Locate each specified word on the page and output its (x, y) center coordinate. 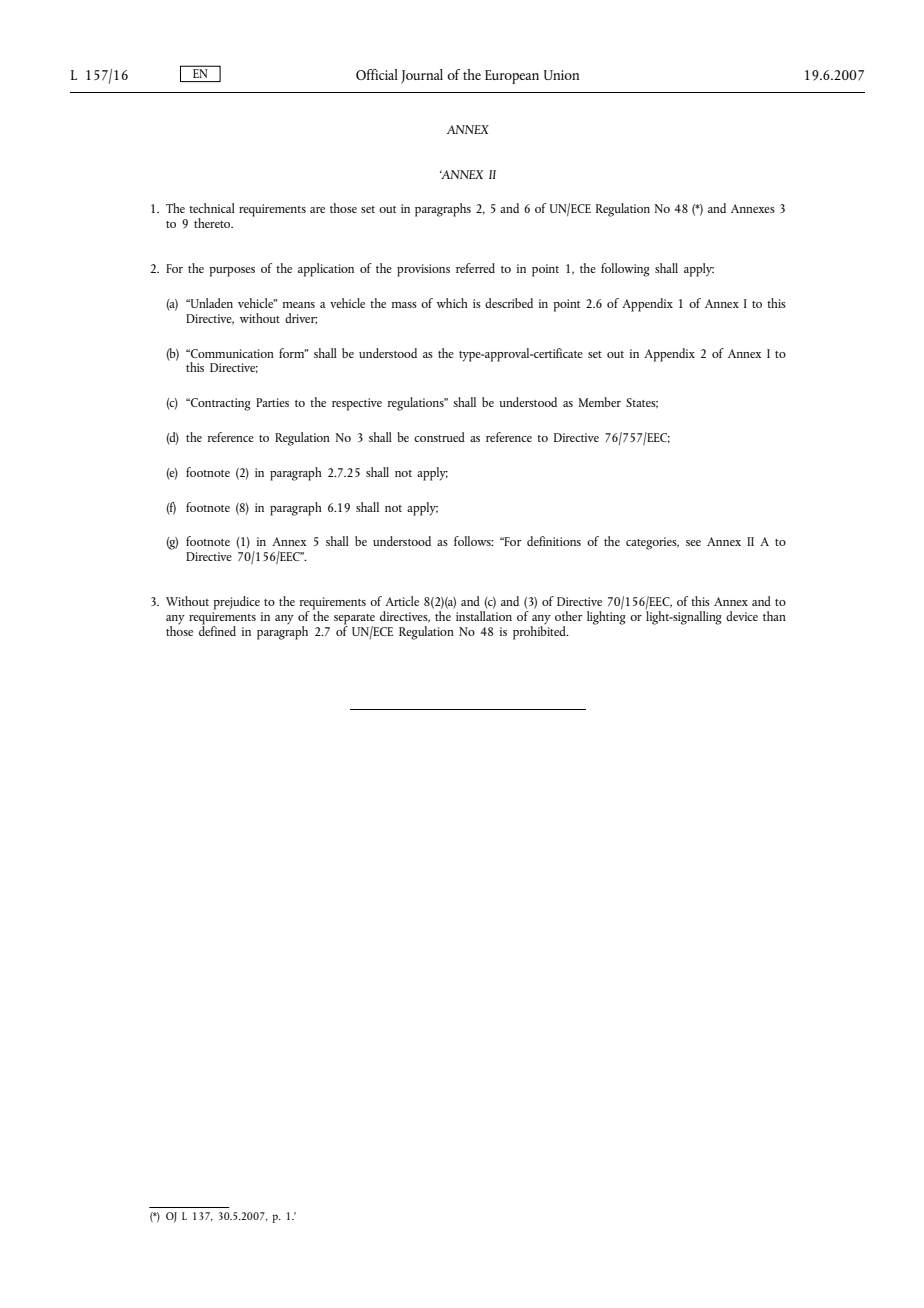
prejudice (236, 603)
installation (484, 614)
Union (561, 75)
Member (599, 402)
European (512, 77)
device (742, 616)
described (509, 303)
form (293, 353)
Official (377, 74)
